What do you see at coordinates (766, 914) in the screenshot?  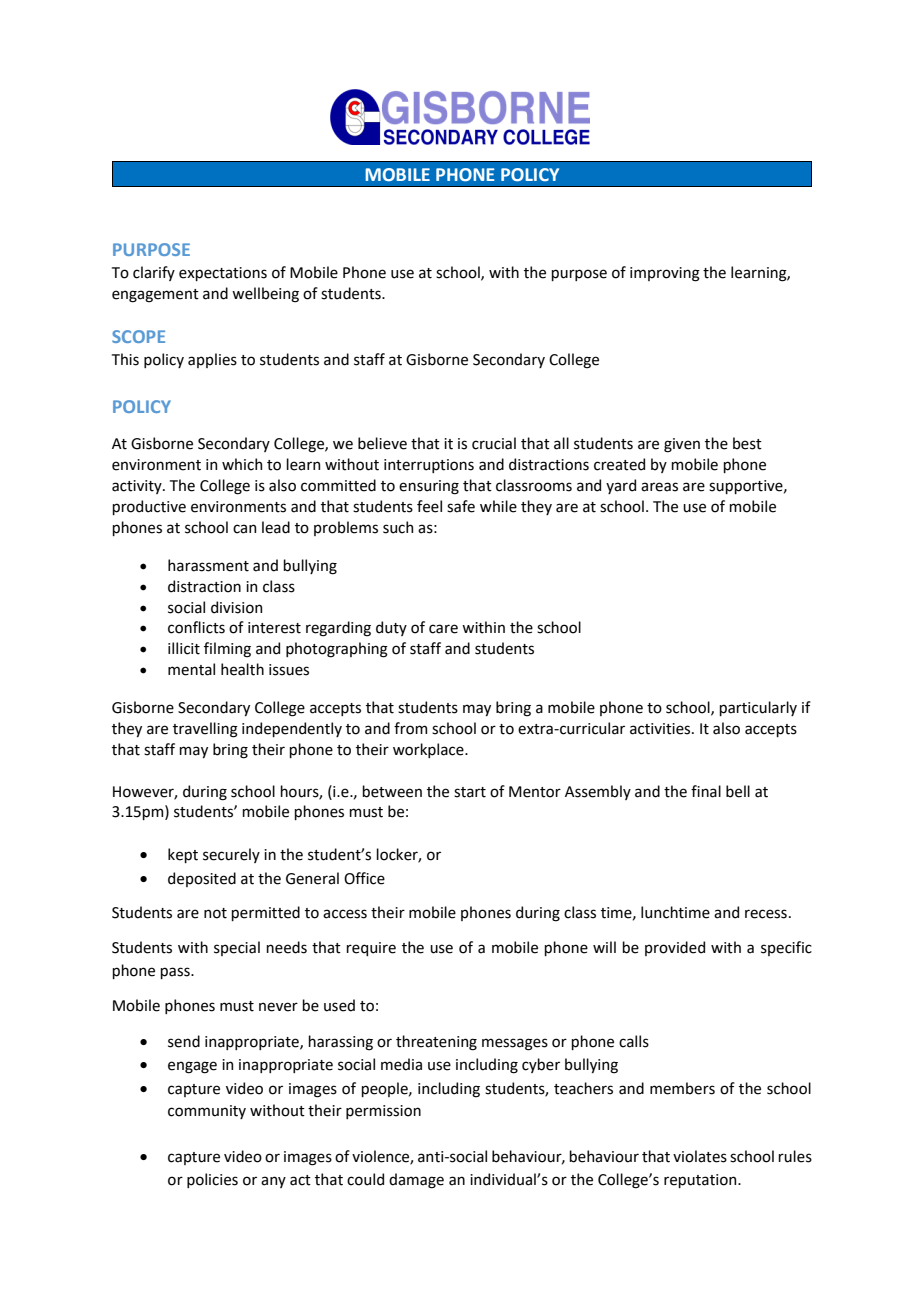 I see `recess` at bounding box center [766, 914].
